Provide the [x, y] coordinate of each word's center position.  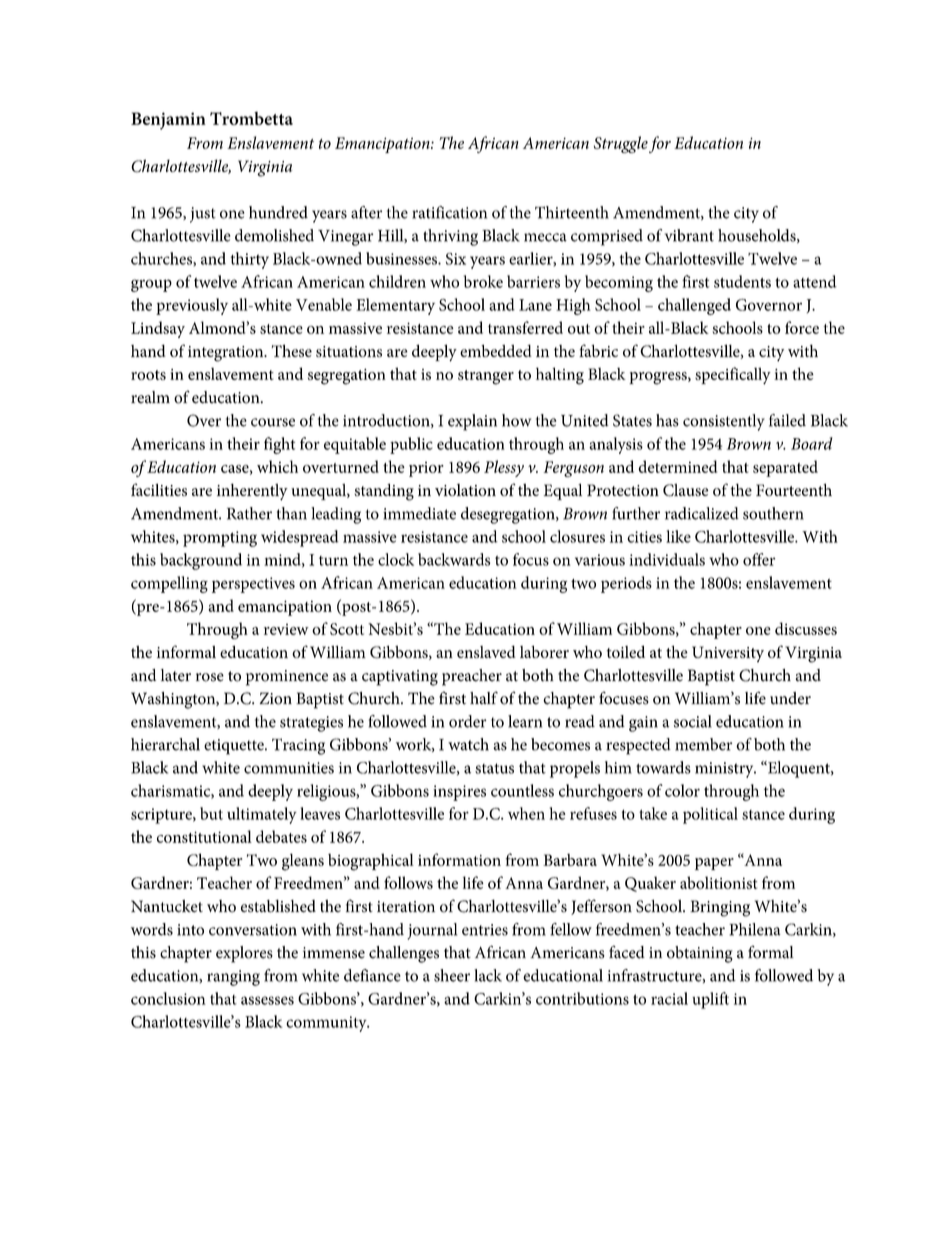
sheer [452, 975]
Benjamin [168, 121]
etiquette [235, 747]
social [693, 721]
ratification [449, 212]
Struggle [621, 144]
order [468, 721]
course [273, 422]
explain [472, 422]
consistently [724, 422]
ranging [233, 978]
